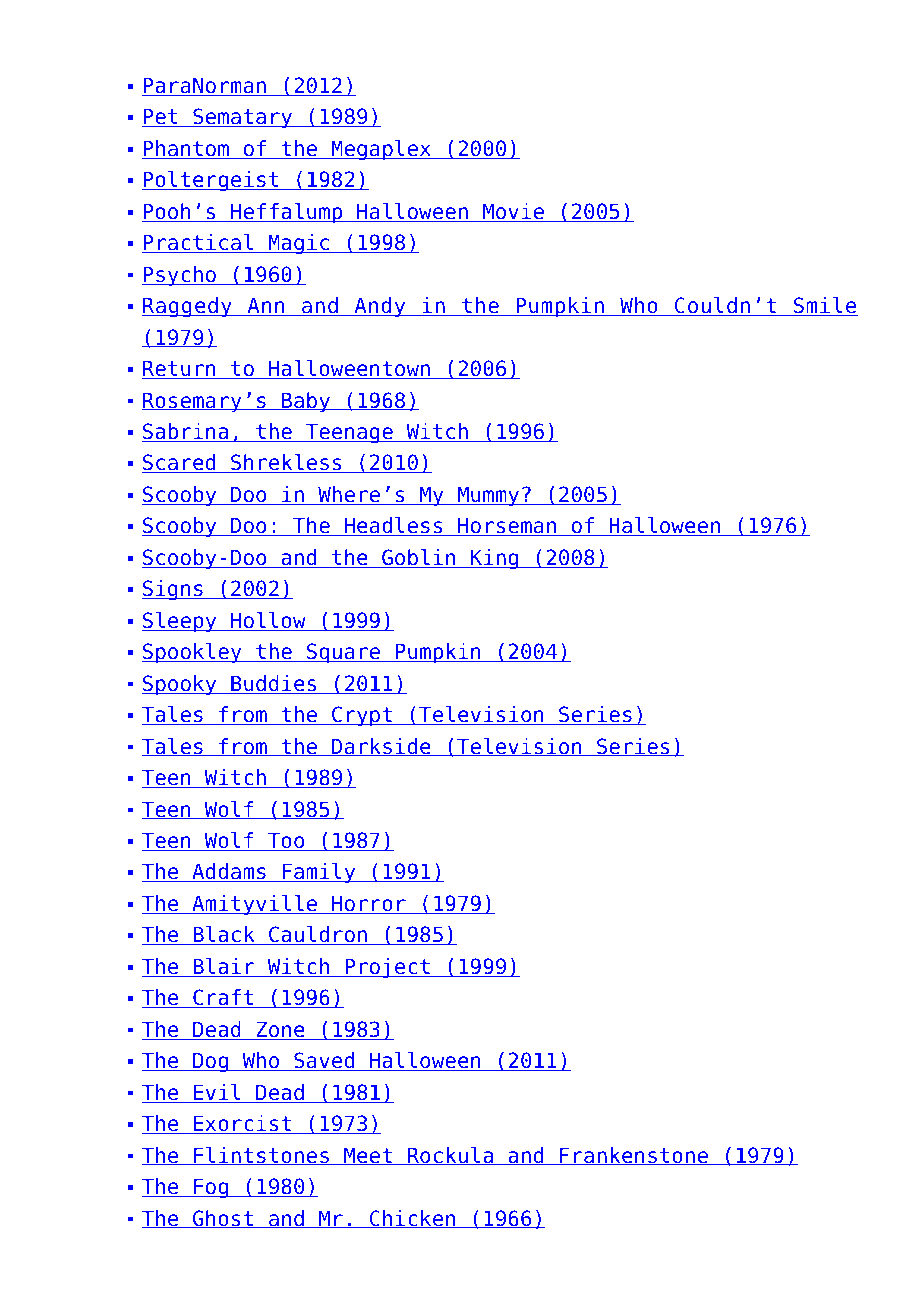  What do you see at coordinates (369, 904) in the page?
I see `Horror` at bounding box center [369, 904].
